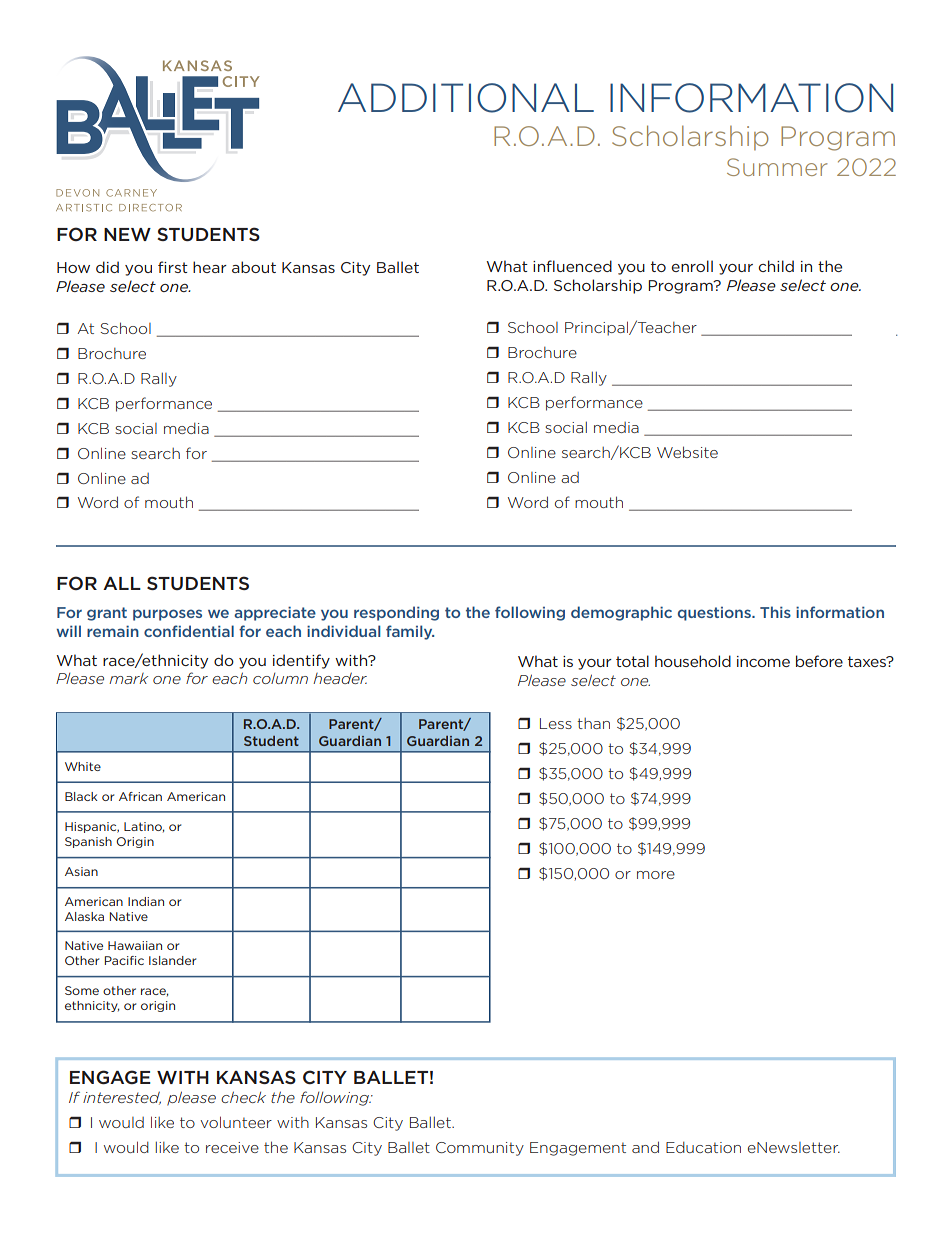 This document has width=952, height=1233. I want to click on Website, so click(687, 452).
